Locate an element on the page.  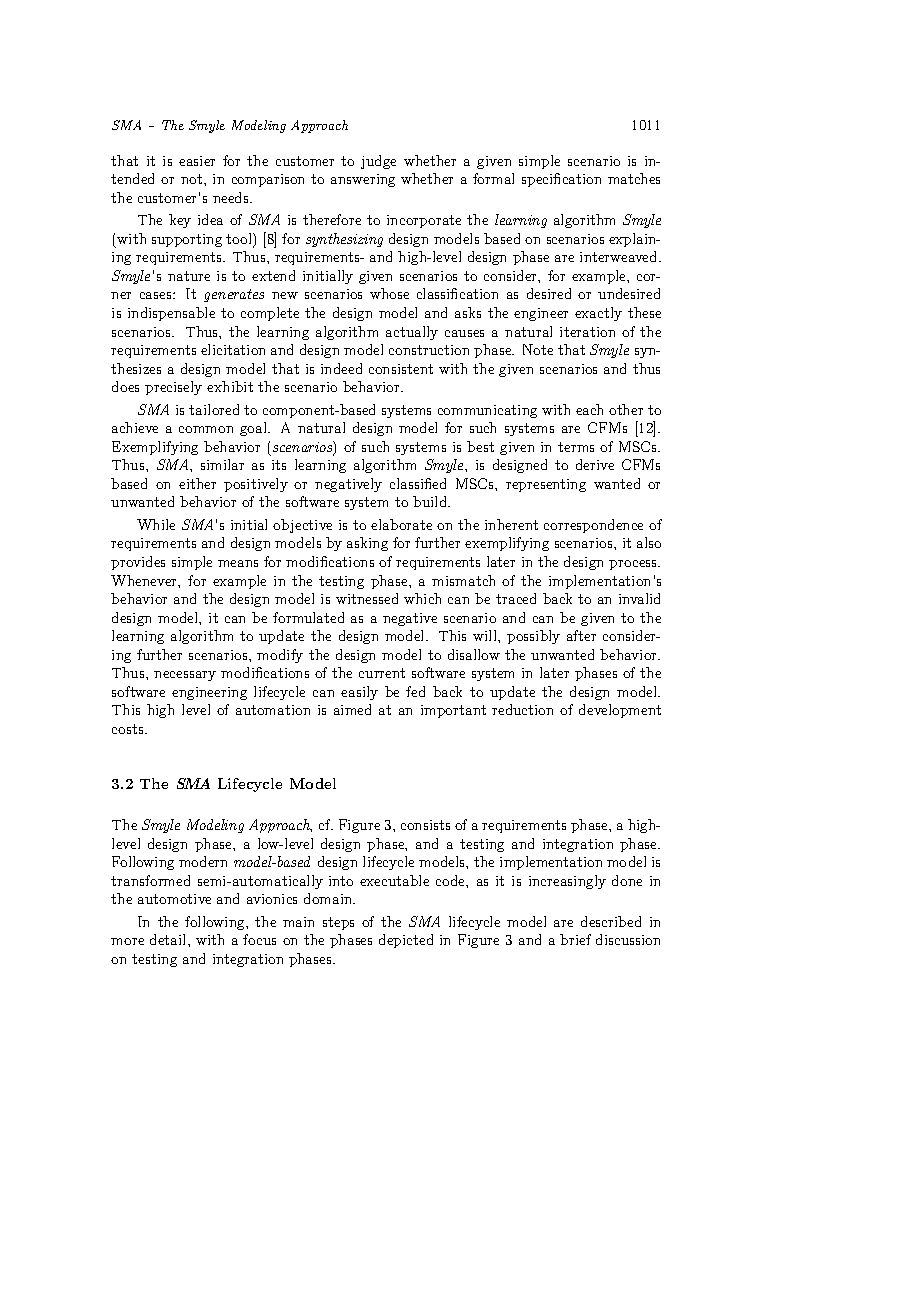
specification is located at coordinates (561, 180).
